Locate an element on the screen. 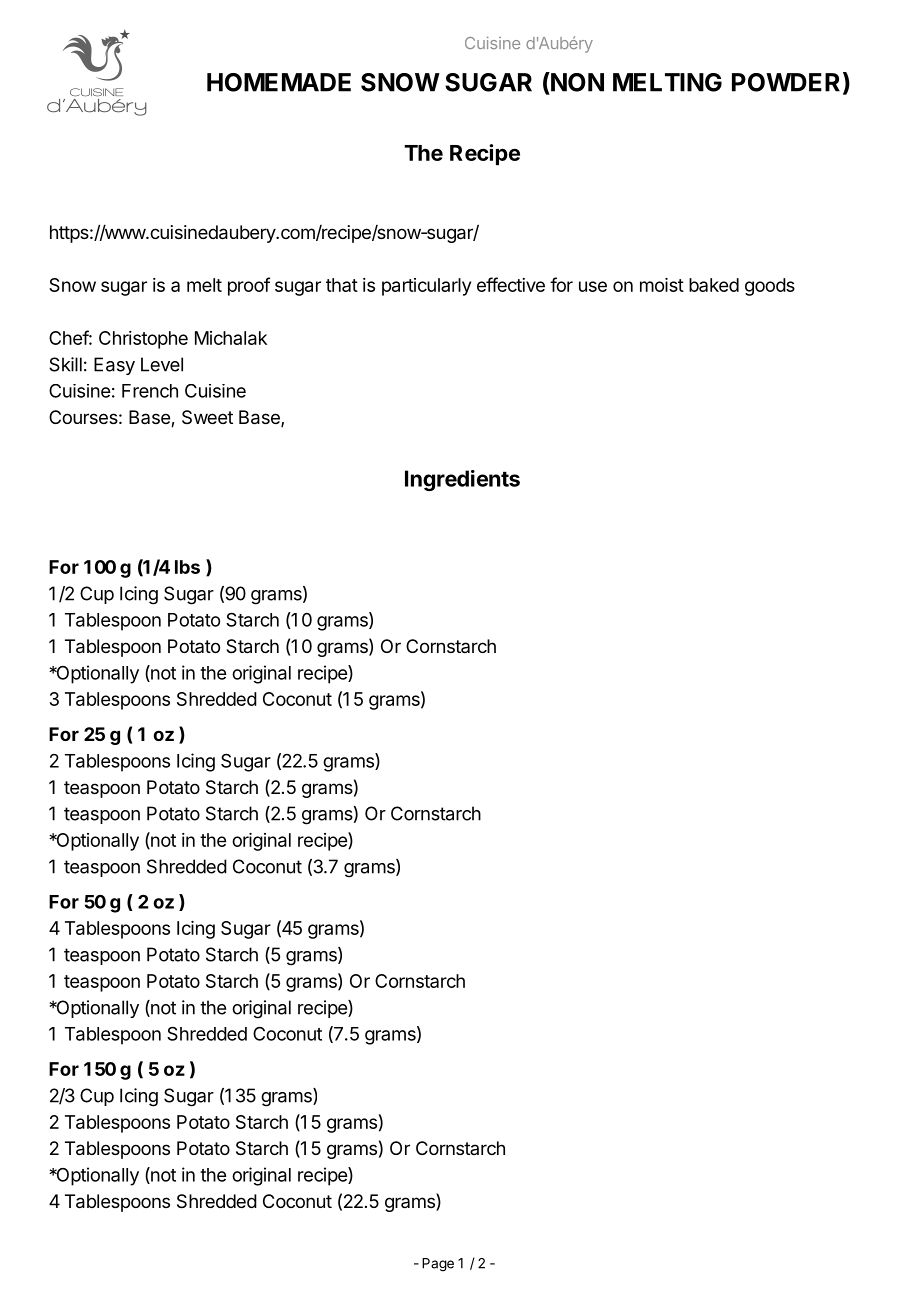  Ingredients is located at coordinates (462, 480).
